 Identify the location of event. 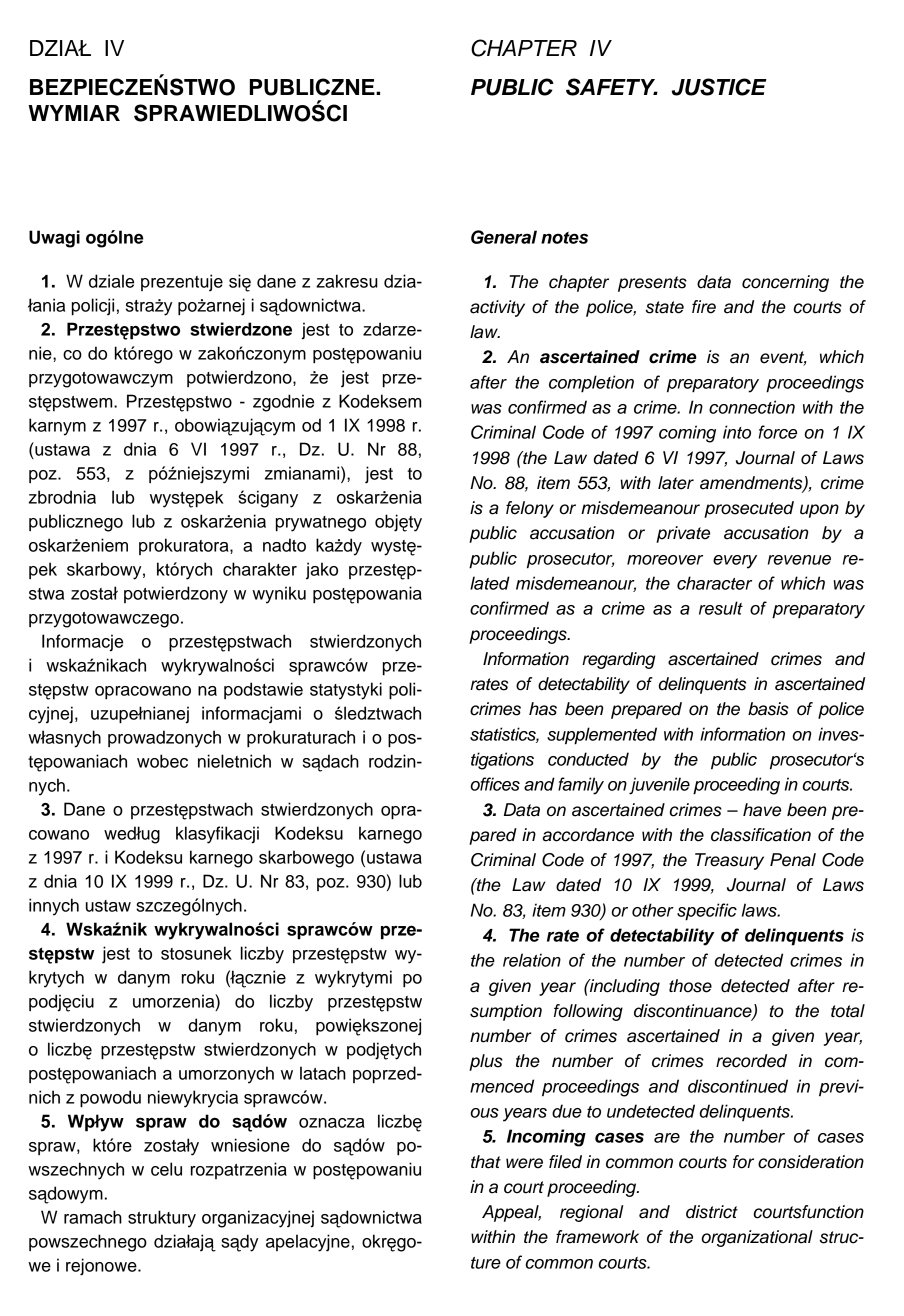
(783, 358).
